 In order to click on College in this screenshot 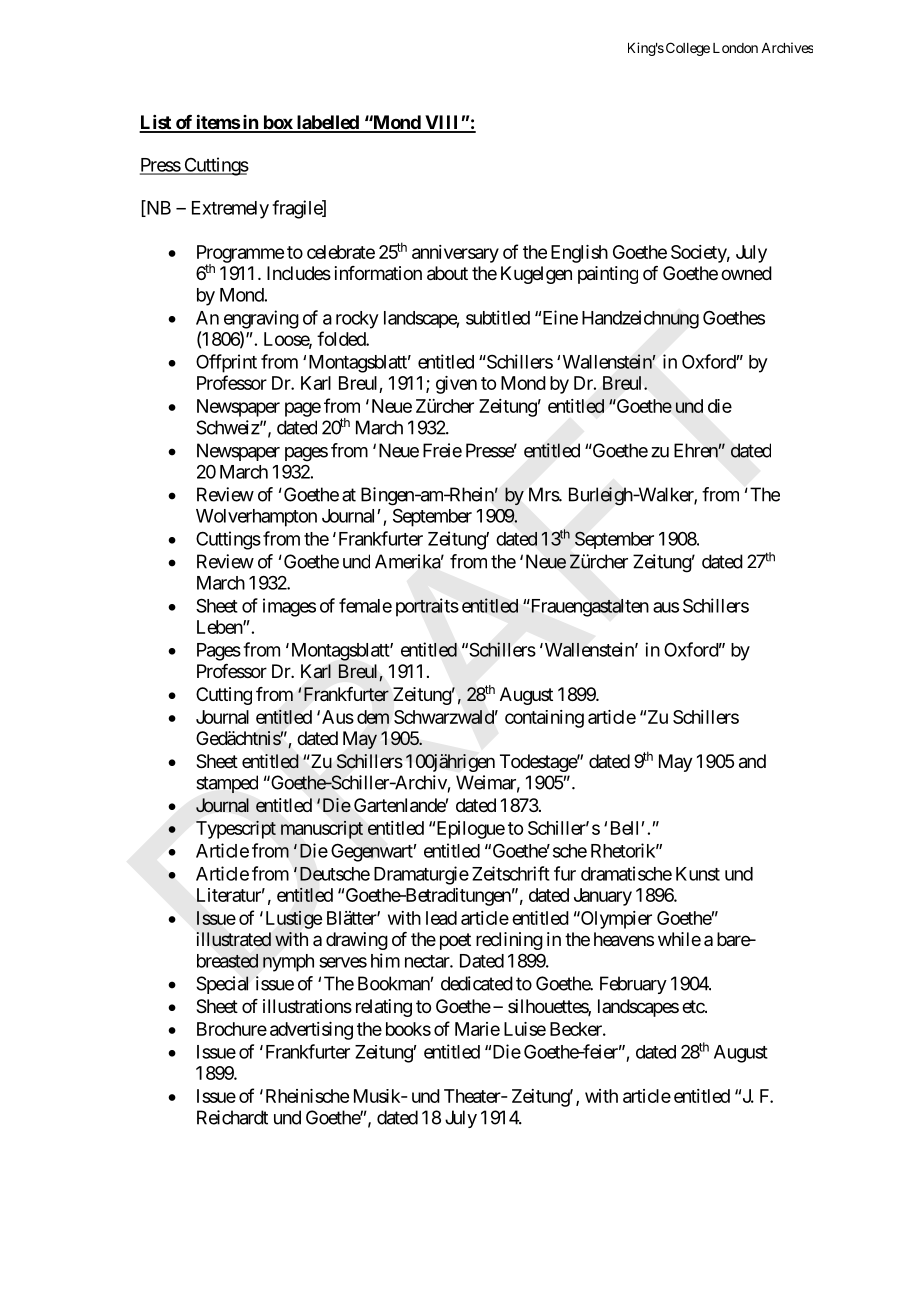, I will do `click(688, 49)`.
